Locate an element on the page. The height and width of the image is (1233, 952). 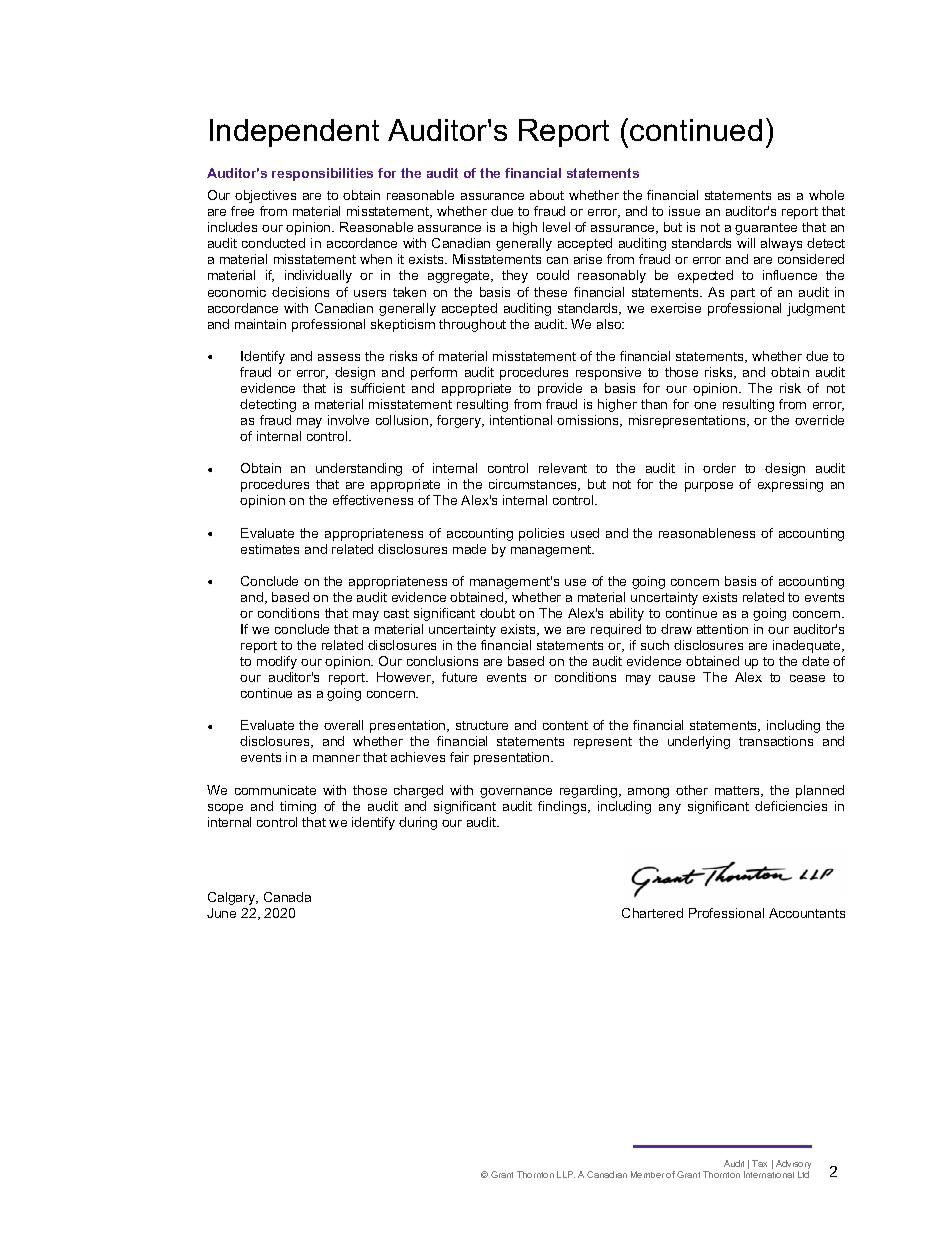
matters is located at coordinates (739, 791).
